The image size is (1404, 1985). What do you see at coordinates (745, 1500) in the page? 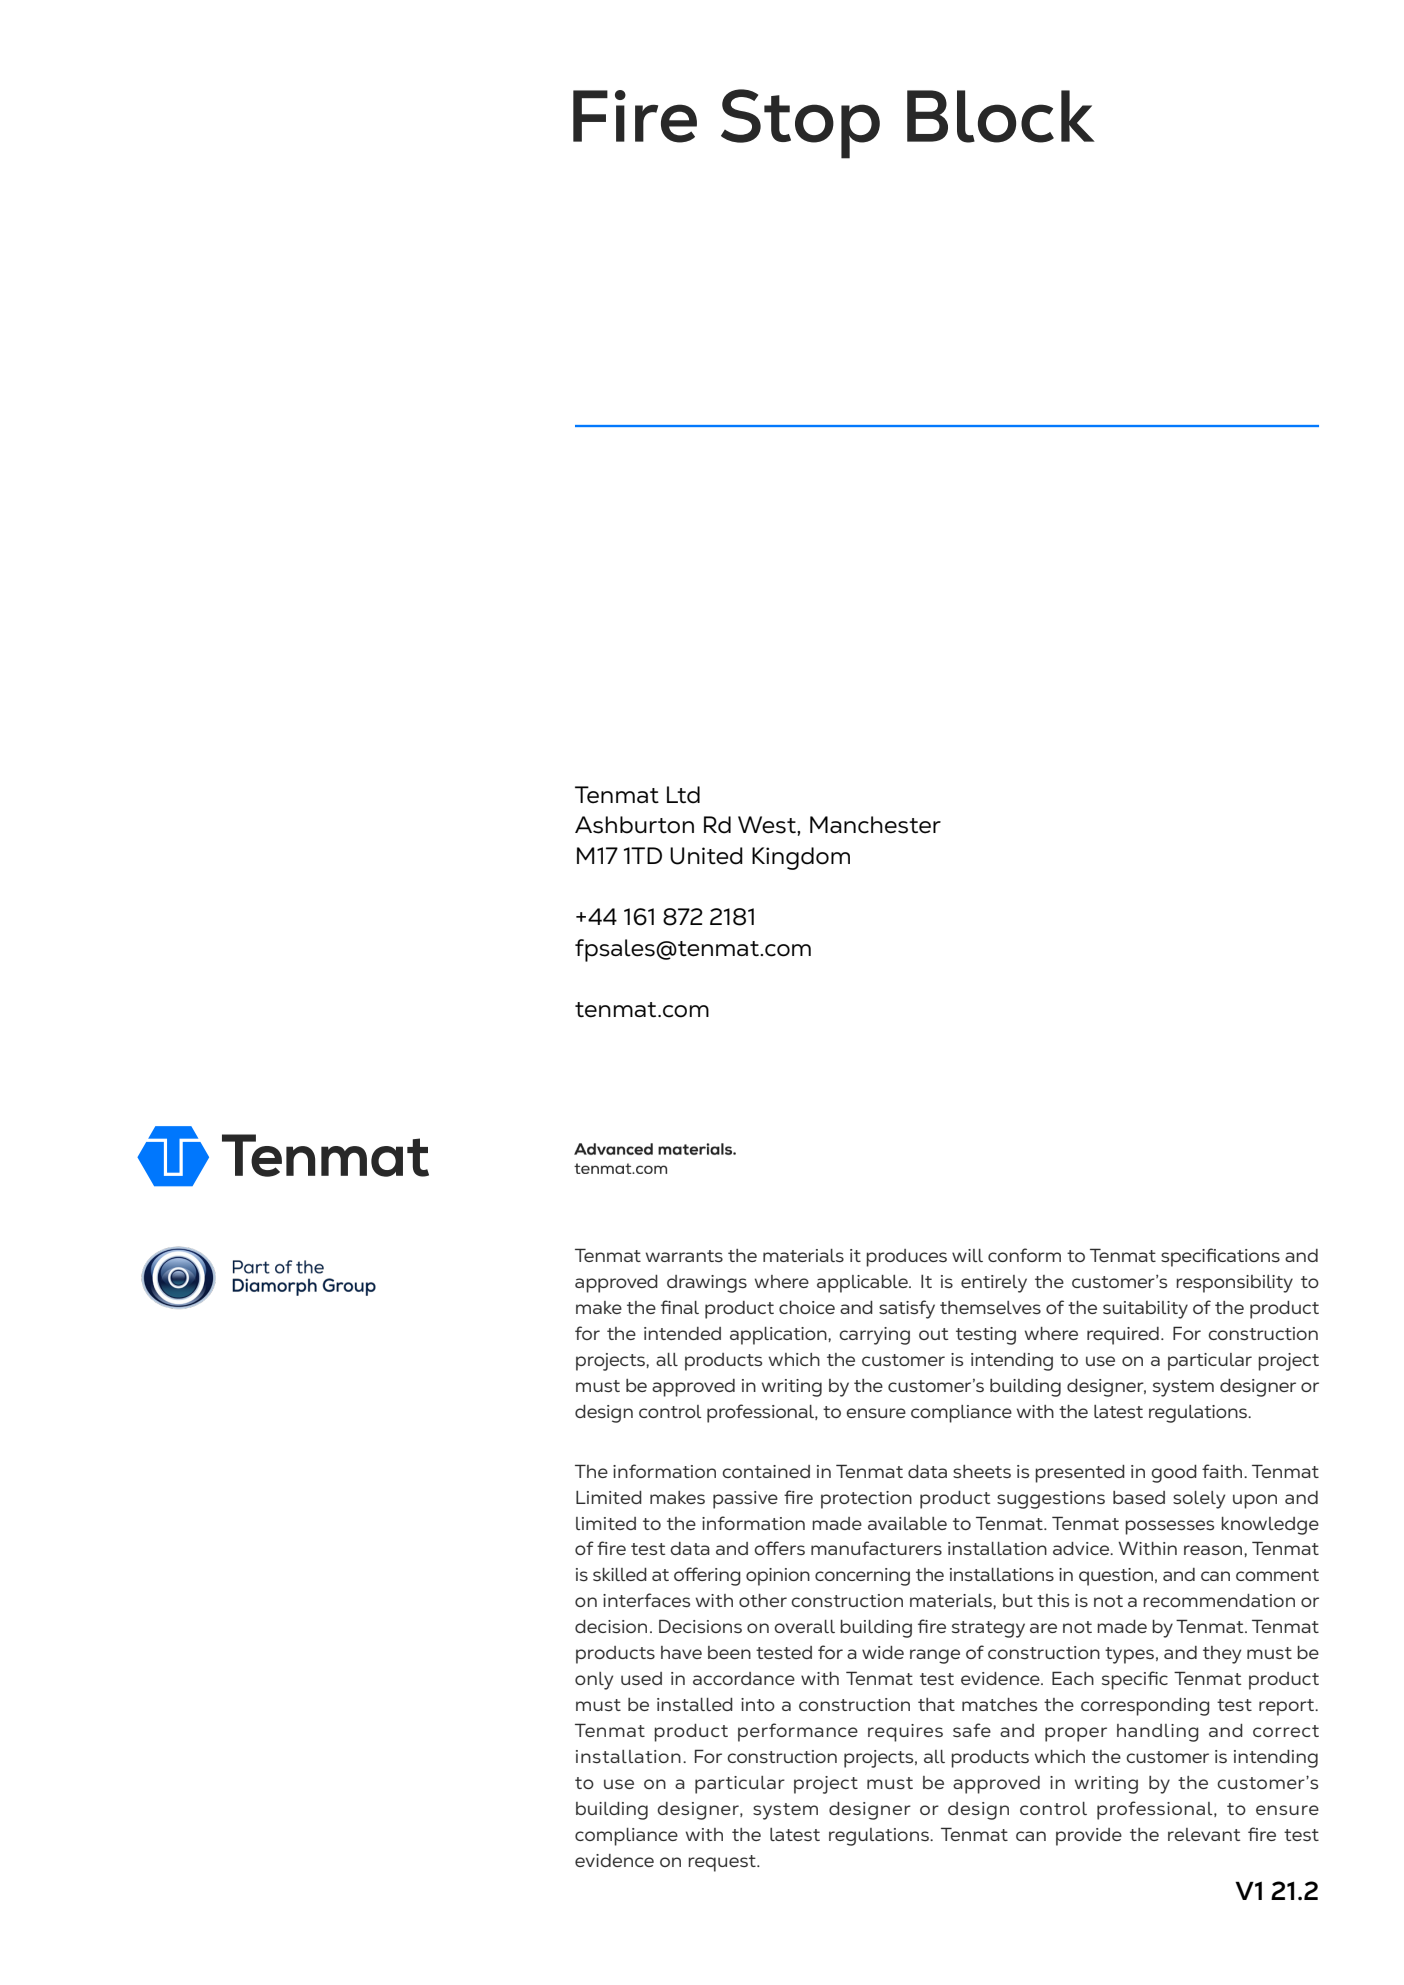
I see `passive` at bounding box center [745, 1500].
